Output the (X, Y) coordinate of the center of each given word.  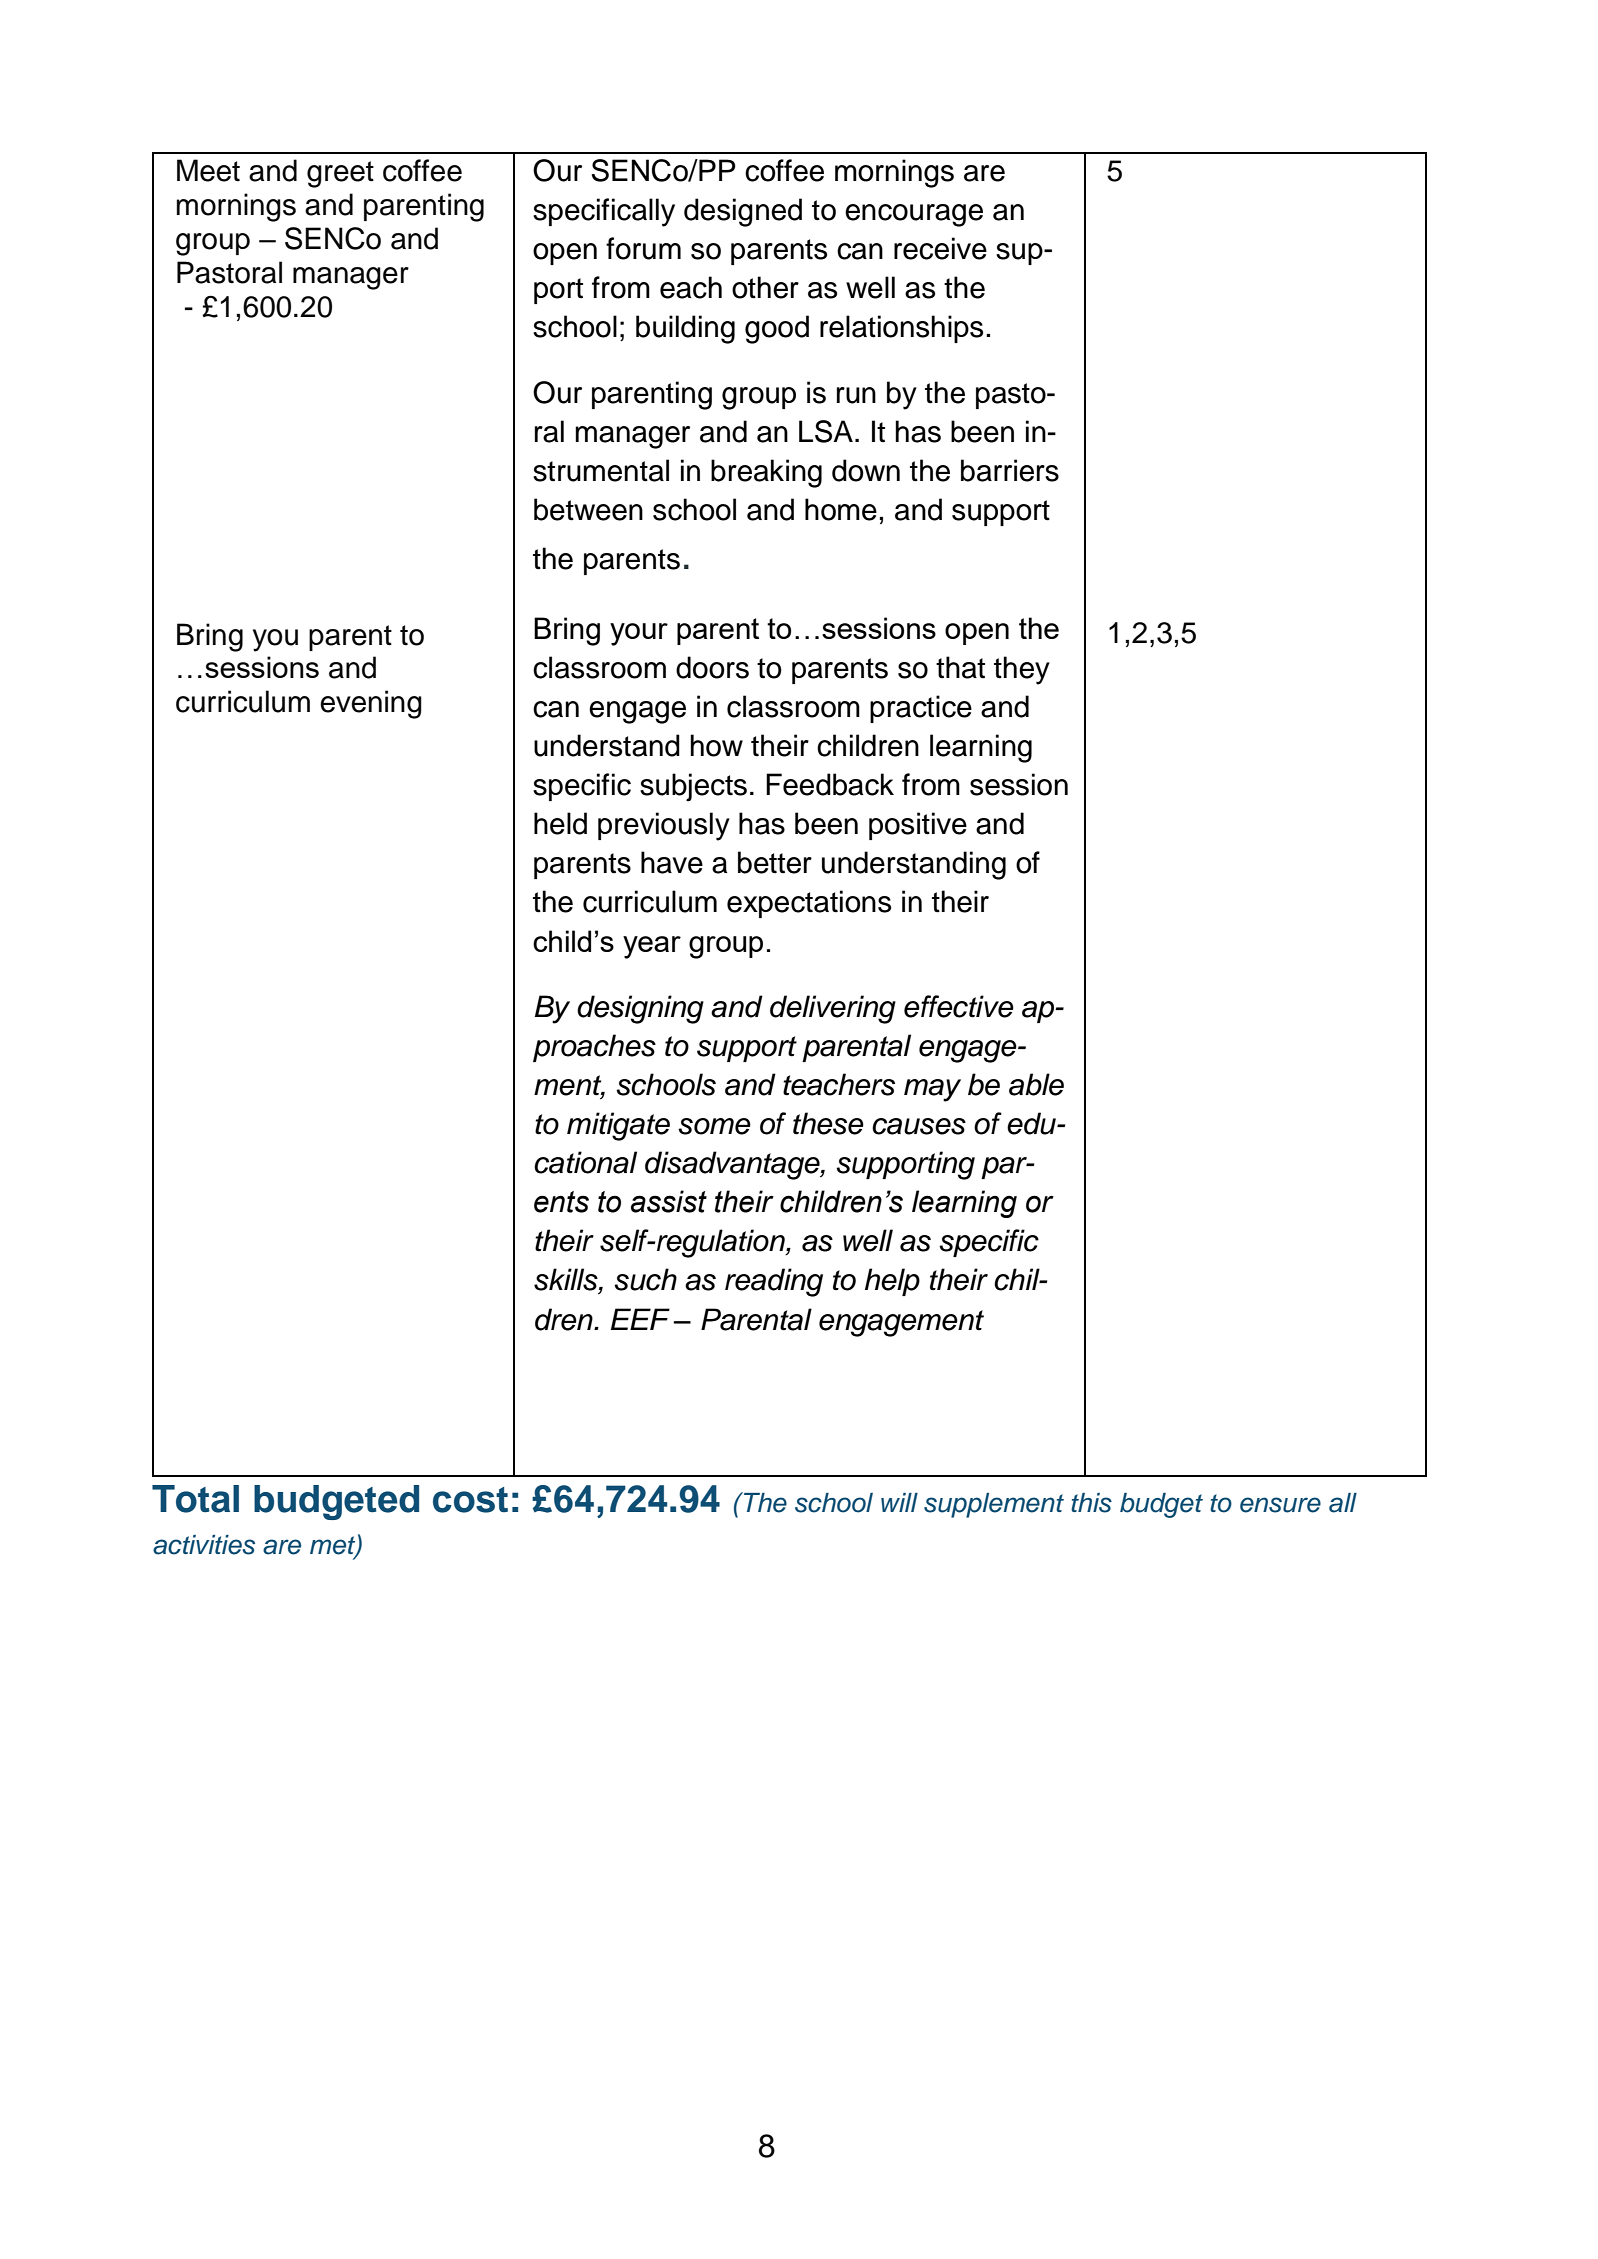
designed (743, 212)
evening (371, 704)
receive (940, 248)
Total (195, 1499)
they (1022, 670)
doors (712, 667)
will (899, 1502)
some (714, 1126)
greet (340, 174)
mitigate (618, 1126)
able (1036, 1084)
